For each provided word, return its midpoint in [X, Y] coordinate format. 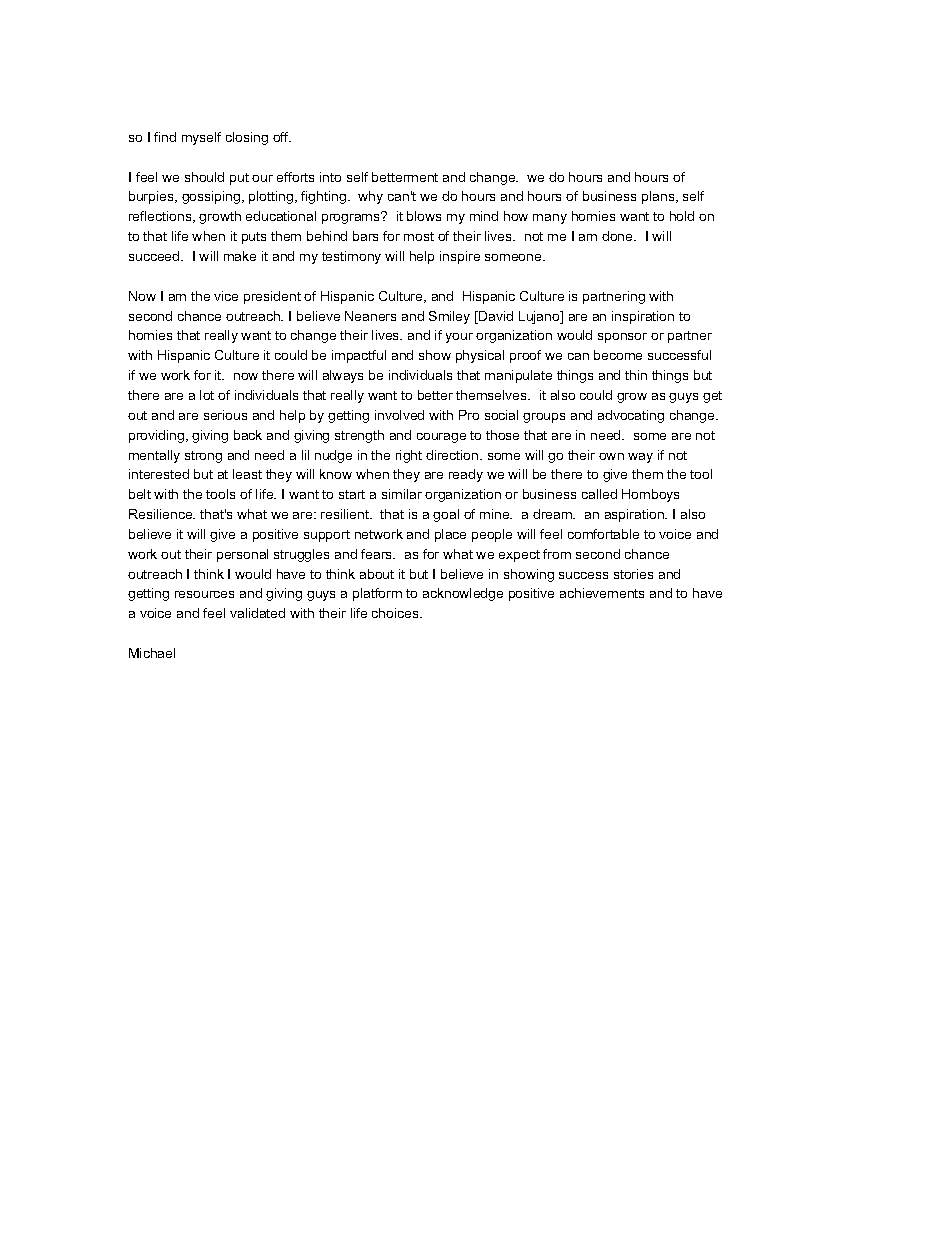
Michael [152, 653]
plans [659, 197]
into [330, 177]
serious [225, 415]
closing [247, 138]
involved [399, 415]
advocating [631, 416]
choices [396, 613]
